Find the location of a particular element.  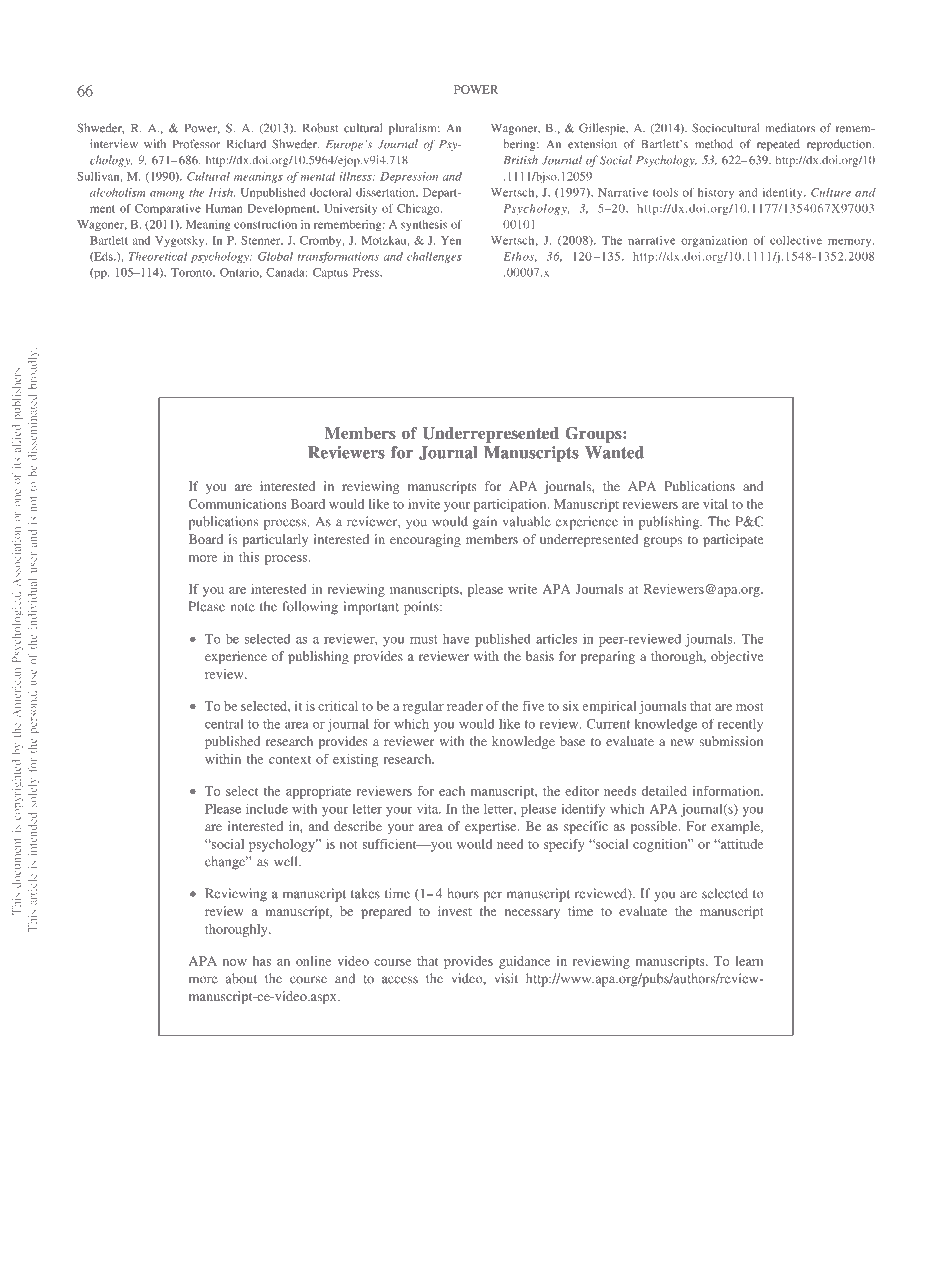

challenges is located at coordinates (434, 257).
